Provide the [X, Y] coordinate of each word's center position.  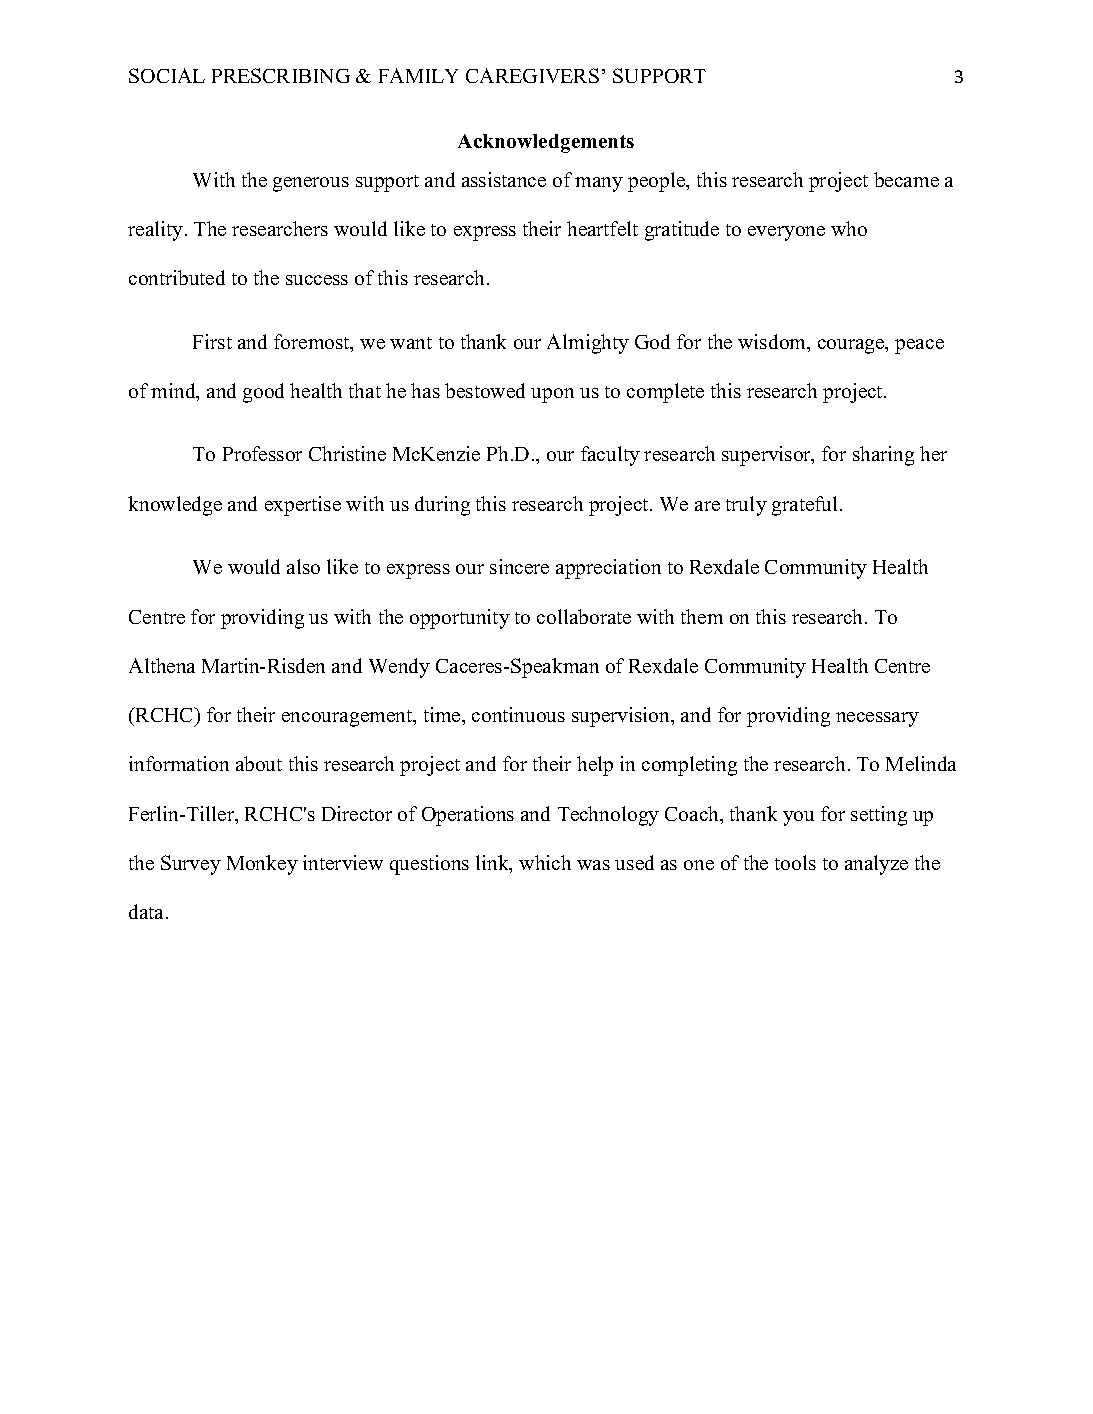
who [849, 228]
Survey [191, 865]
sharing [883, 456]
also [303, 566]
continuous [518, 714]
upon [552, 395]
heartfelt [602, 228]
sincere [519, 566]
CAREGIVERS [532, 75]
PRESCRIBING [281, 75]
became [906, 179]
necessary [877, 719]
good [263, 393]
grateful [804, 506]
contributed [177, 277]
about [259, 763]
